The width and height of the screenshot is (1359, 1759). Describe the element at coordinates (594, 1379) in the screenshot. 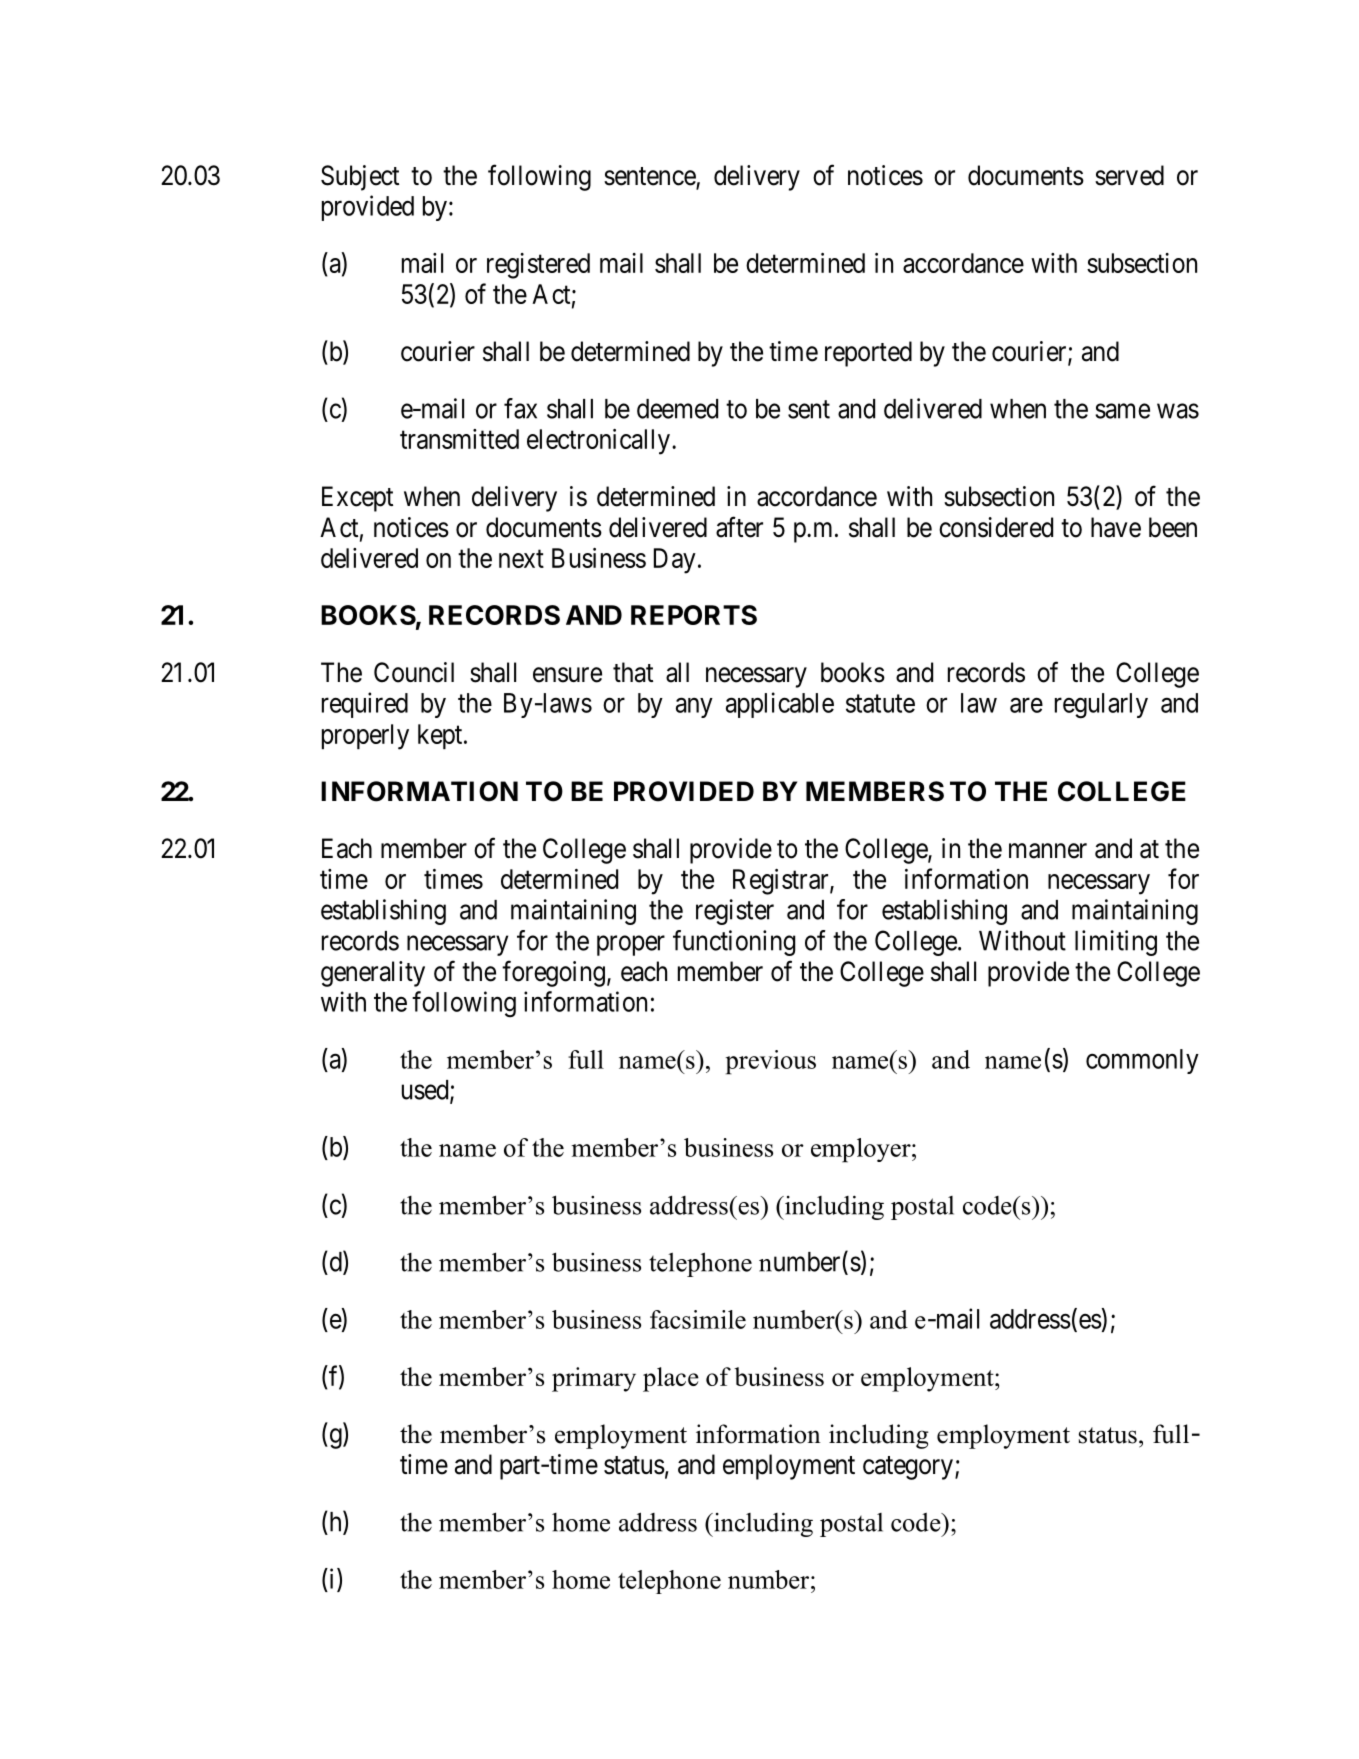

I see `primary` at that location.
